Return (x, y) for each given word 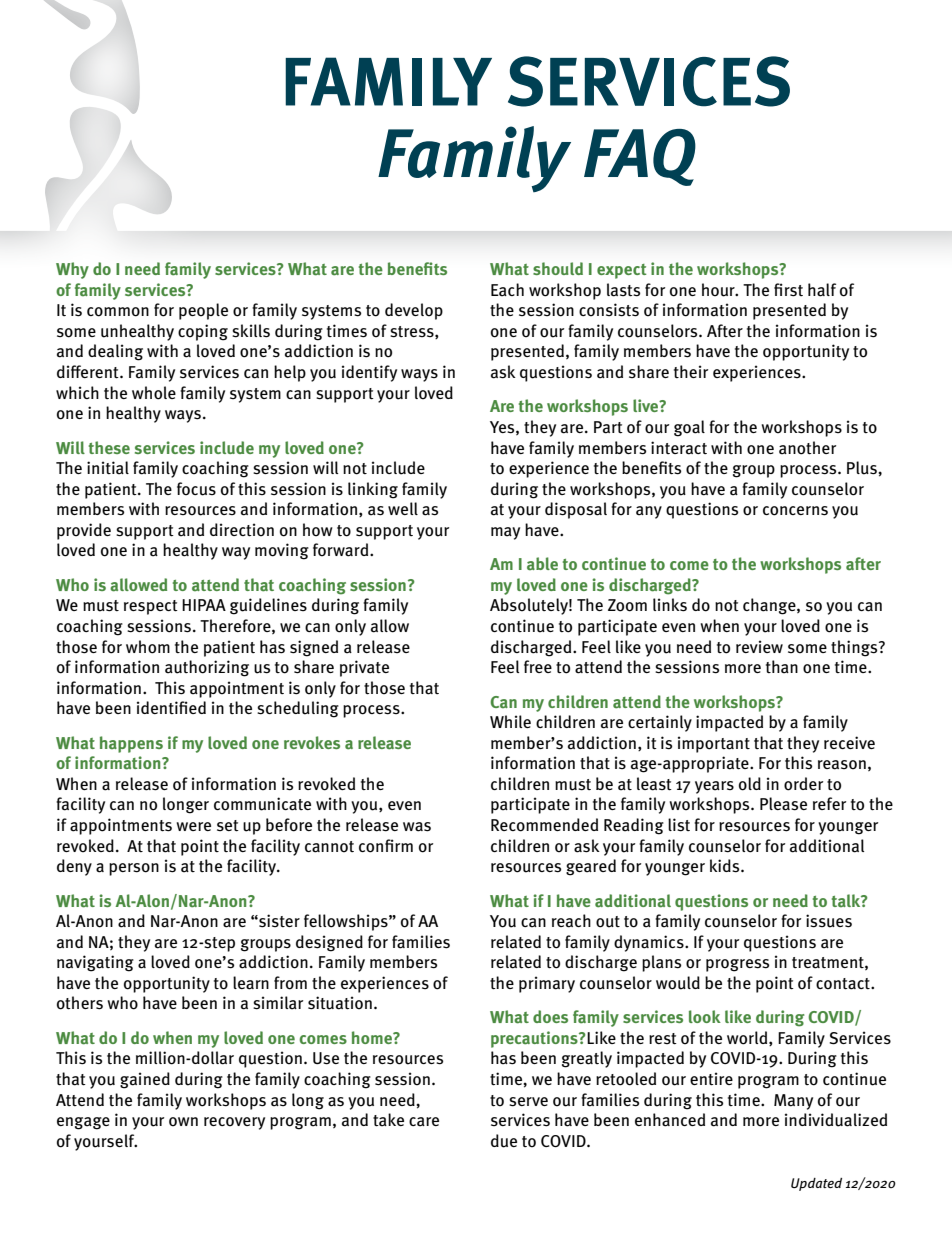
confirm (386, 846)
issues (829, 921)
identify (369, 373)
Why (72, 270)
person (134, 869)
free (538, 666)
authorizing (207, 668)
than (782, 667)
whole (154, 393)
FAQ (640, 157)
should (558, 268)
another (807, 448)
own (183, 1122)
